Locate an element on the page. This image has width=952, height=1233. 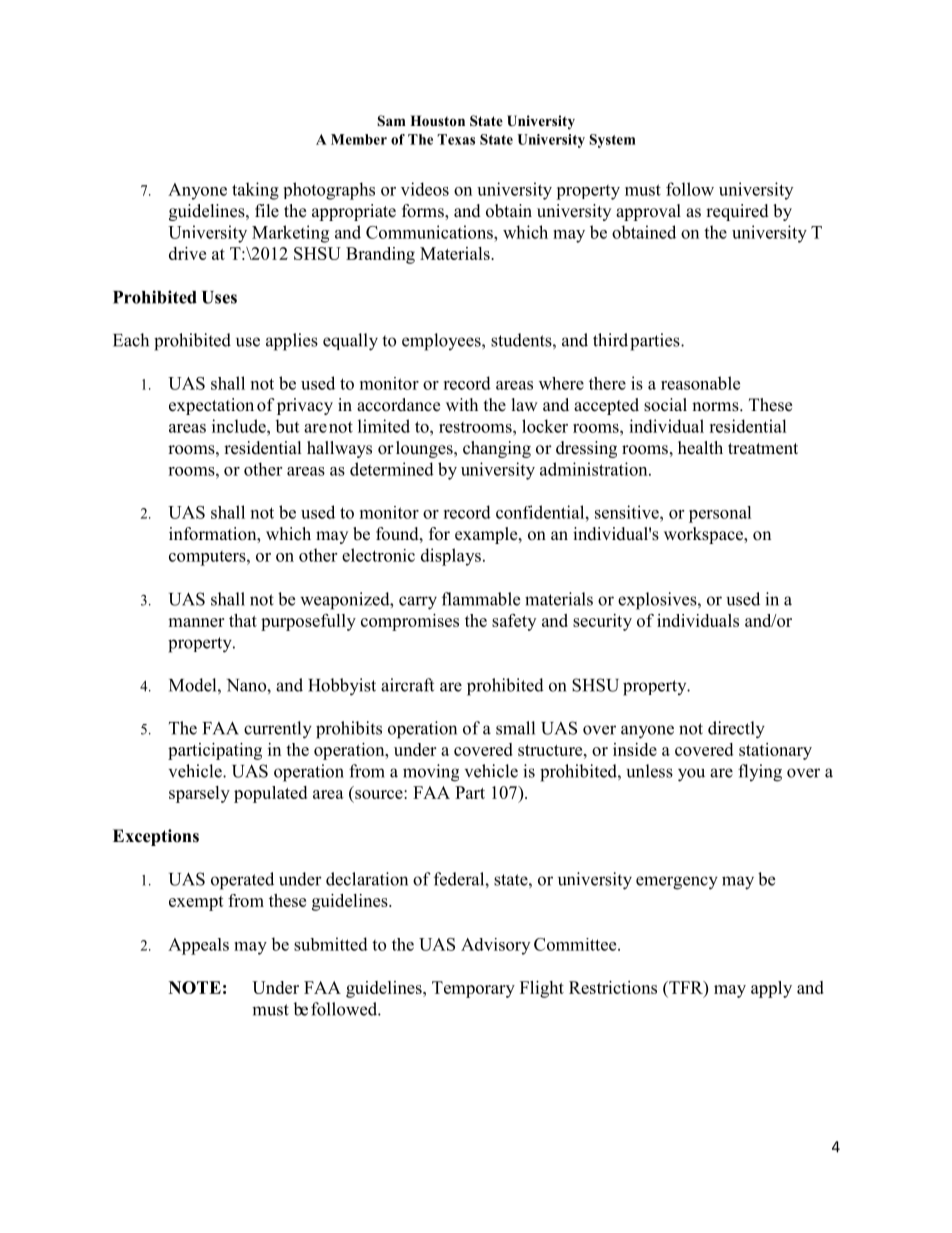
computers is located at coordinates (208, 558).
